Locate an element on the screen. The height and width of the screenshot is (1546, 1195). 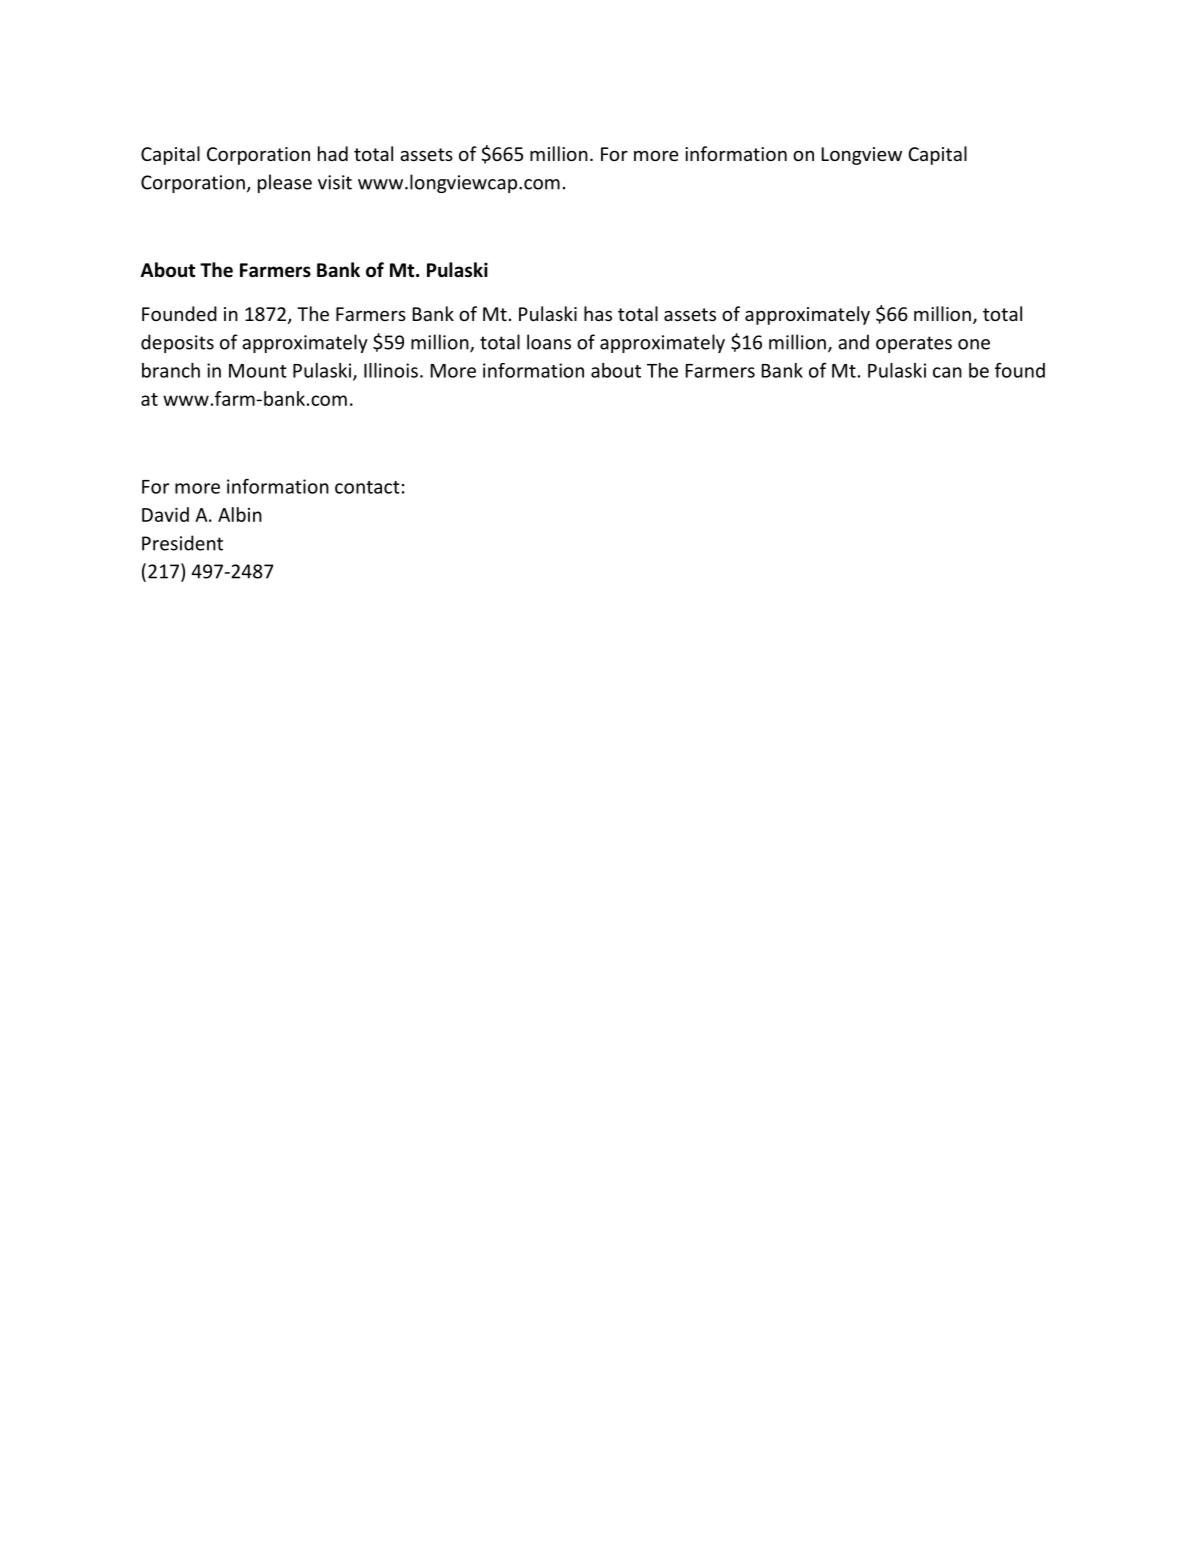
please is located at coordinates (285, 183).
